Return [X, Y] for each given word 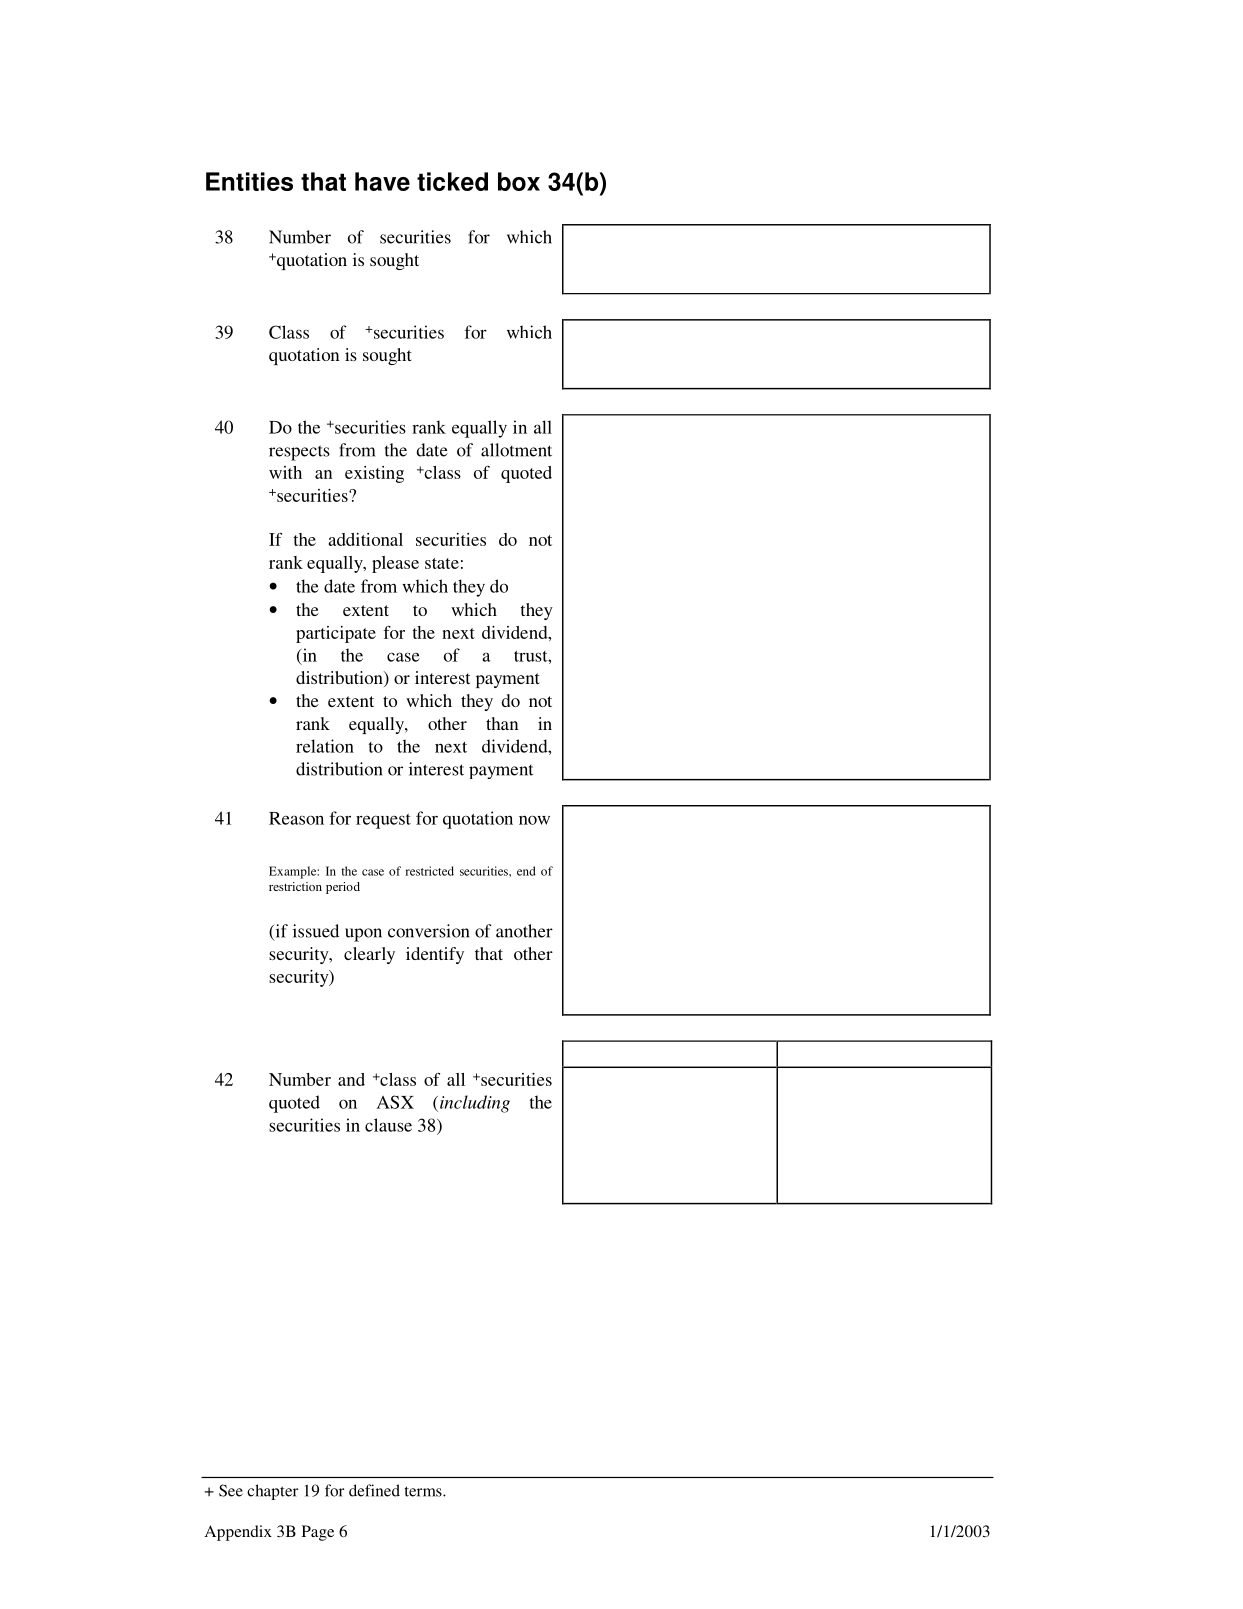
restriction [295, 886]
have [382, 181]
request [383, 821]
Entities [249, 181]
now [534, 820]
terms [424, 1491]
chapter [272, 1492]
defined [374, 1490]
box [519, 181]
